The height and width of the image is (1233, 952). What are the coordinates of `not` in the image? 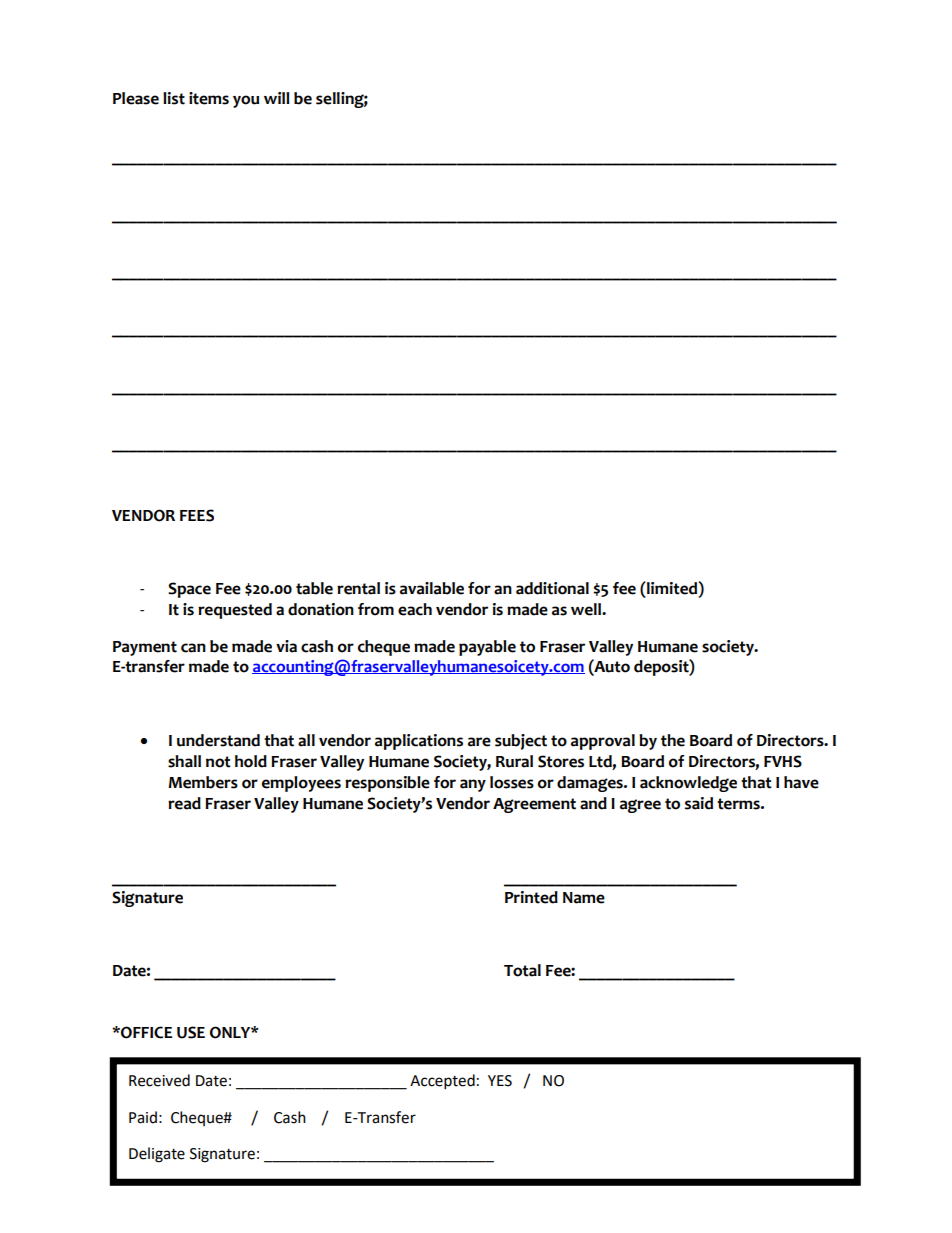 It's located at (218, 762).
